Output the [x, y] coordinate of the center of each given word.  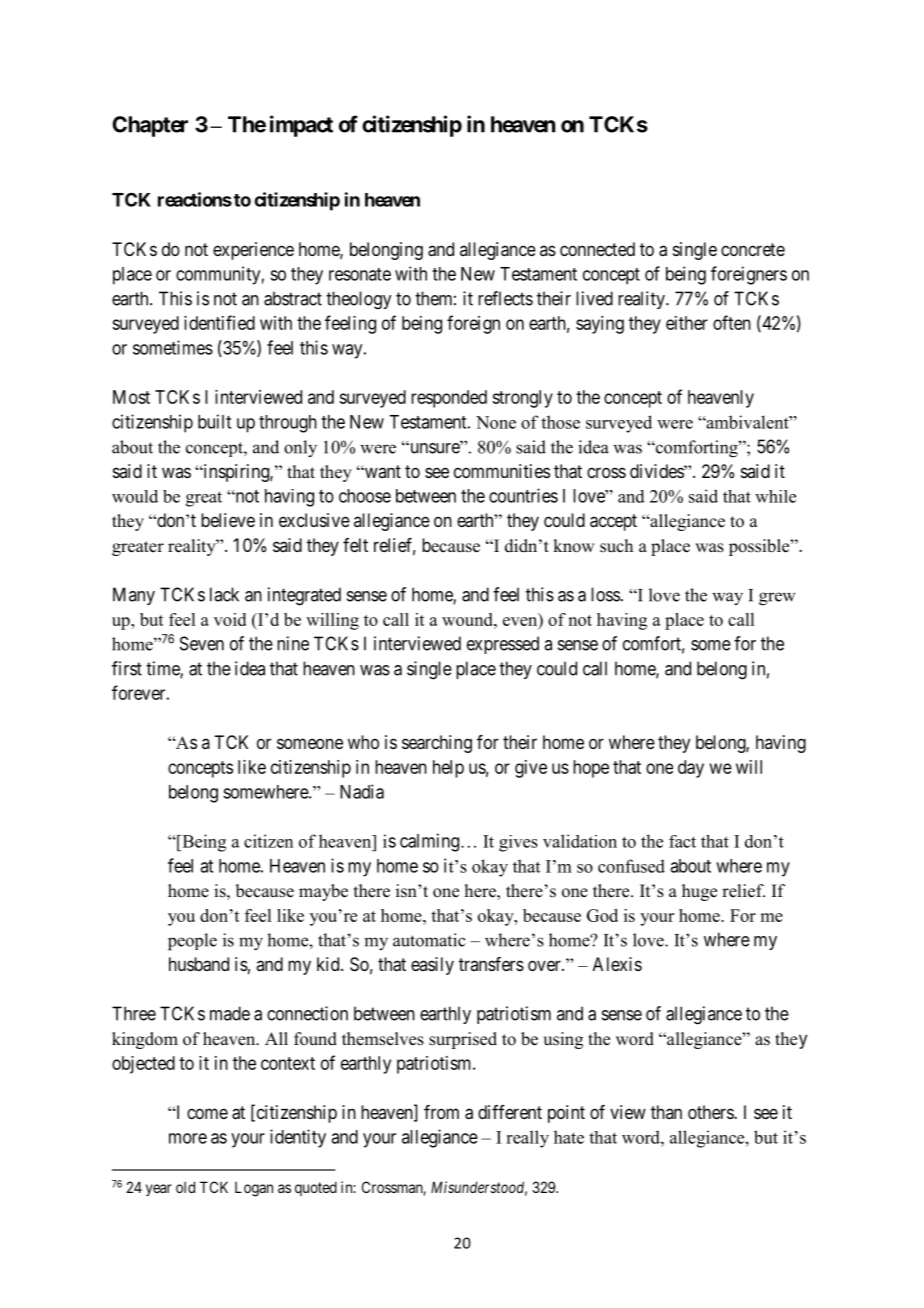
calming [429, 842]
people [192, 942]
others [711, 1112]
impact [301, 126]
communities [502, 471]
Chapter [150, 126]
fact [682, 841]
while [775, 496]
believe [228, 520]
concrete [753, 249]
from [441, 1112]
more [188, 1138]
